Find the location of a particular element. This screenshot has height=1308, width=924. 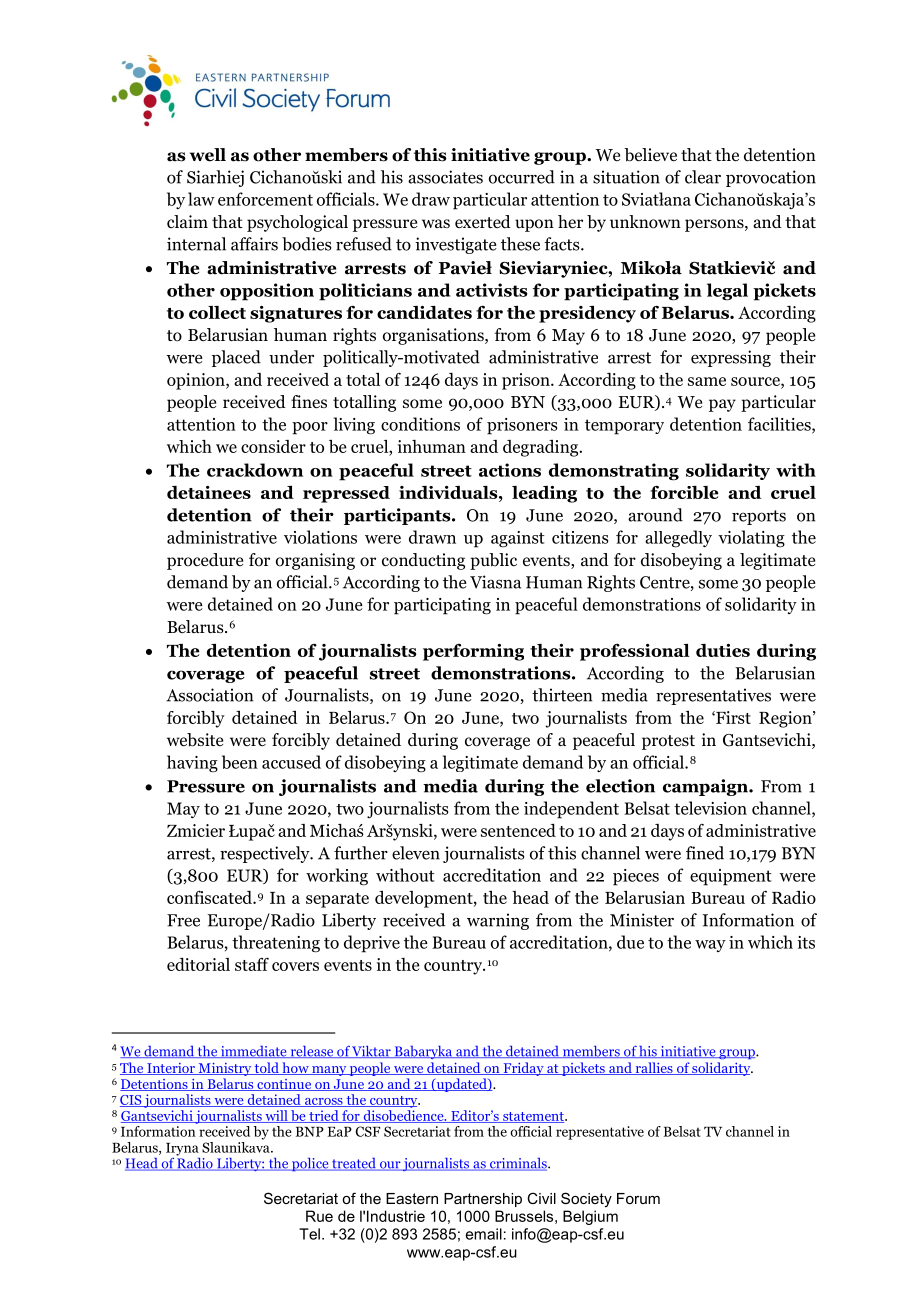

Forum is located at coordinates (638, 1198).
